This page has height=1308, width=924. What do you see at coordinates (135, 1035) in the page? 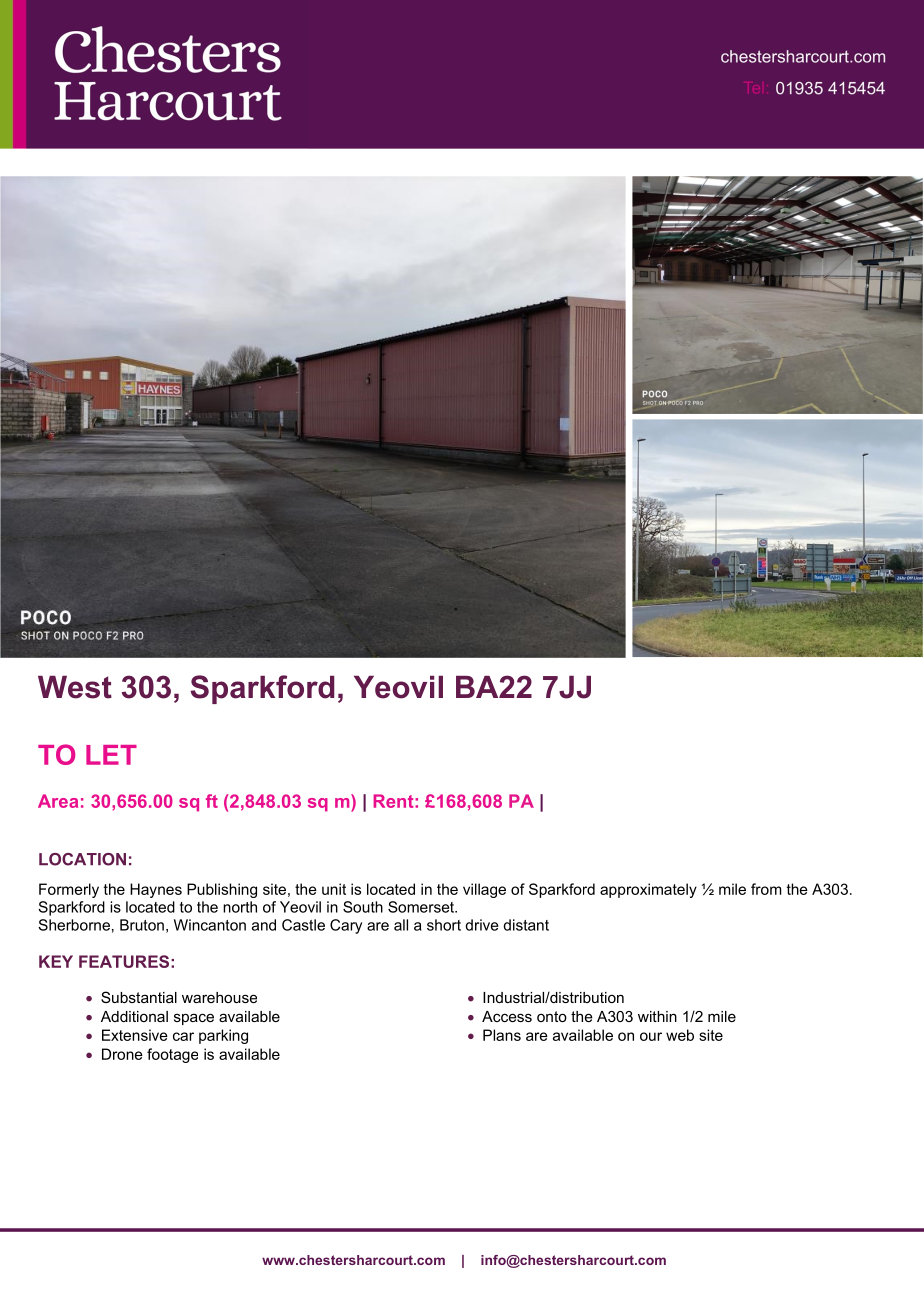
I see `Extensive` at bounding box center [135, 1035].
